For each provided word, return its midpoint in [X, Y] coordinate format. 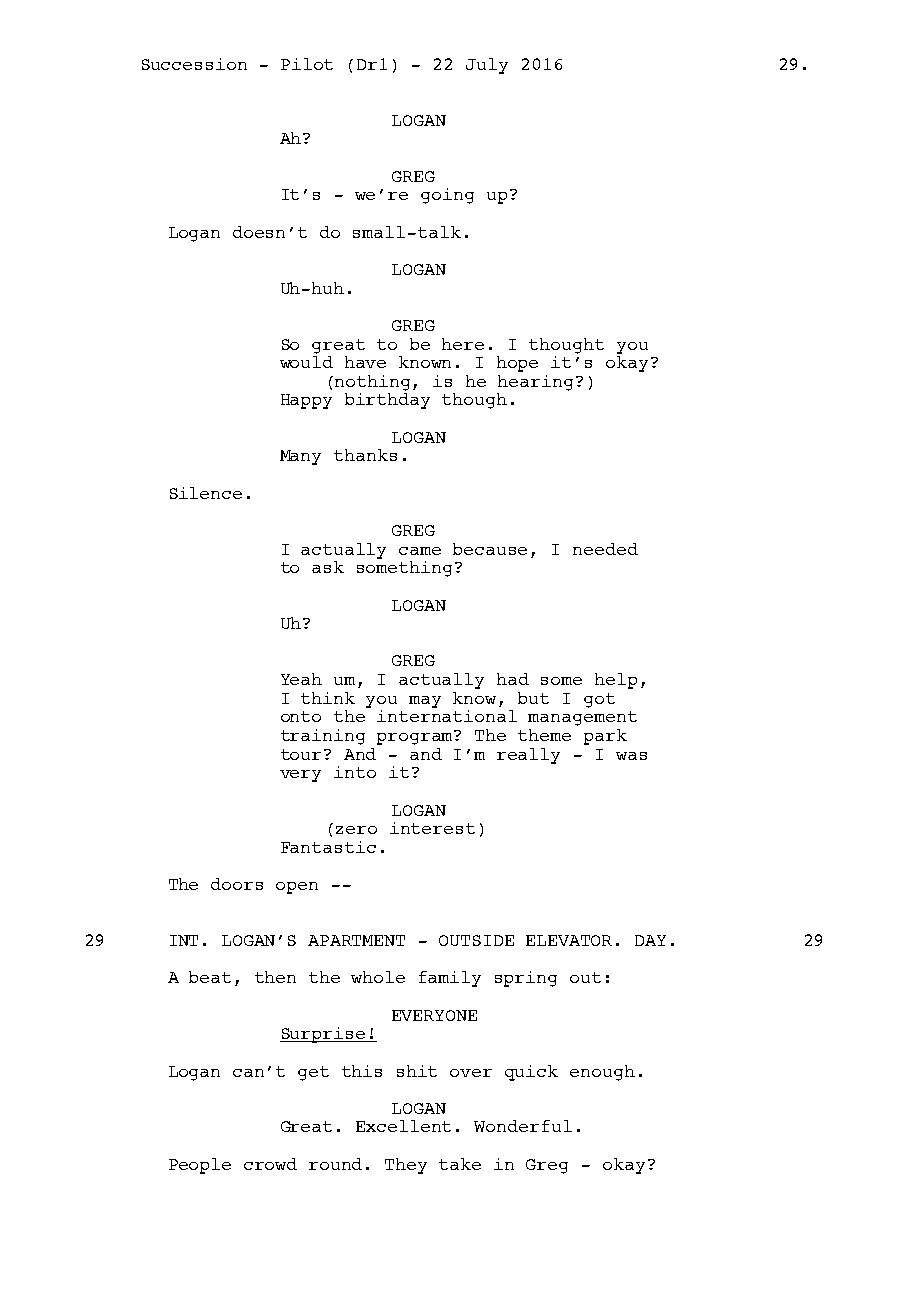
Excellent [403, 1126]
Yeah [301, 679]
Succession [194, 64]
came [420, 551]
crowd [270, 1164]
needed [605, 549]
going [447, 196]
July [487, 66]
